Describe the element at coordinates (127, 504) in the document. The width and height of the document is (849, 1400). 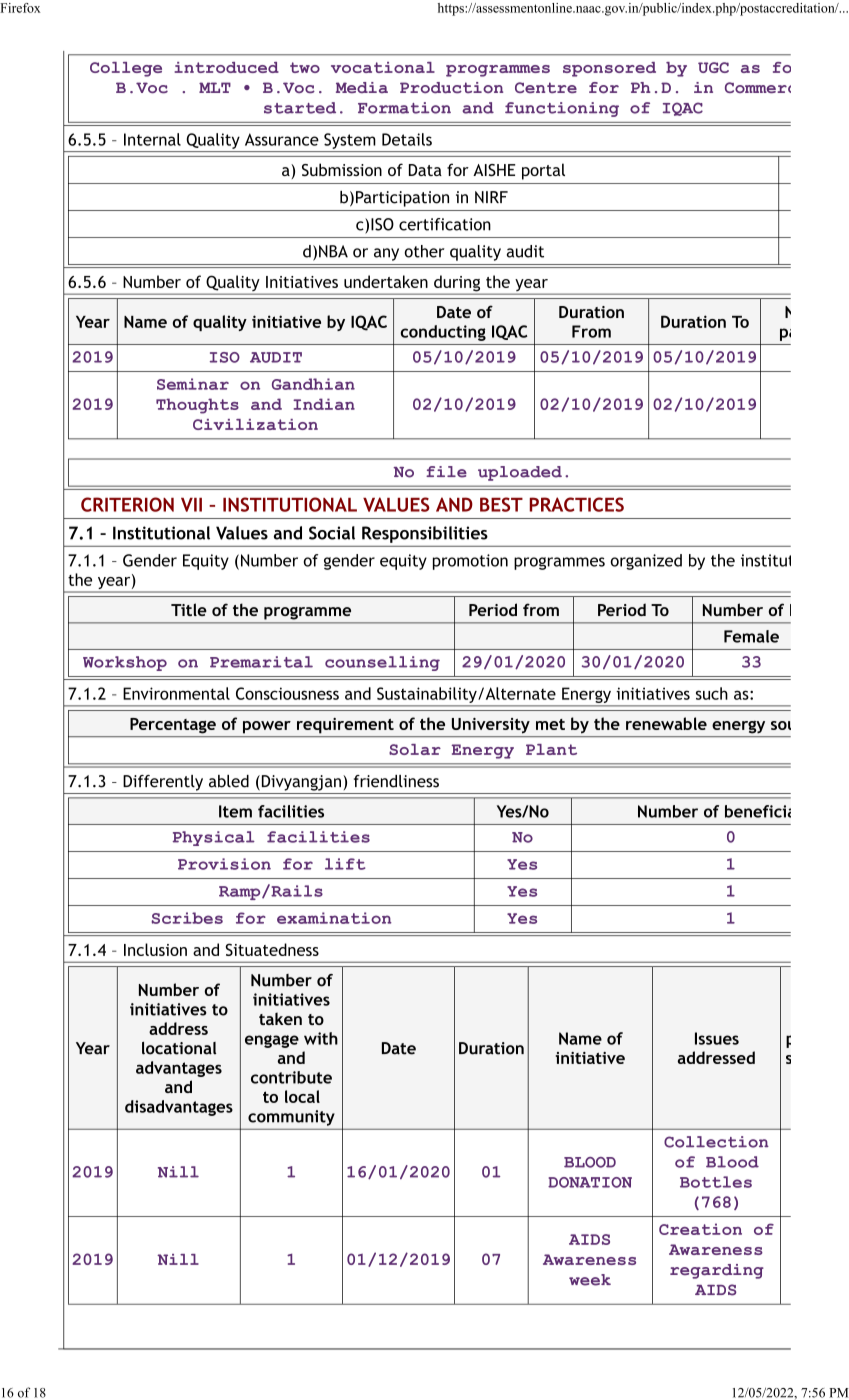
I see `CRITERION` at that location.
